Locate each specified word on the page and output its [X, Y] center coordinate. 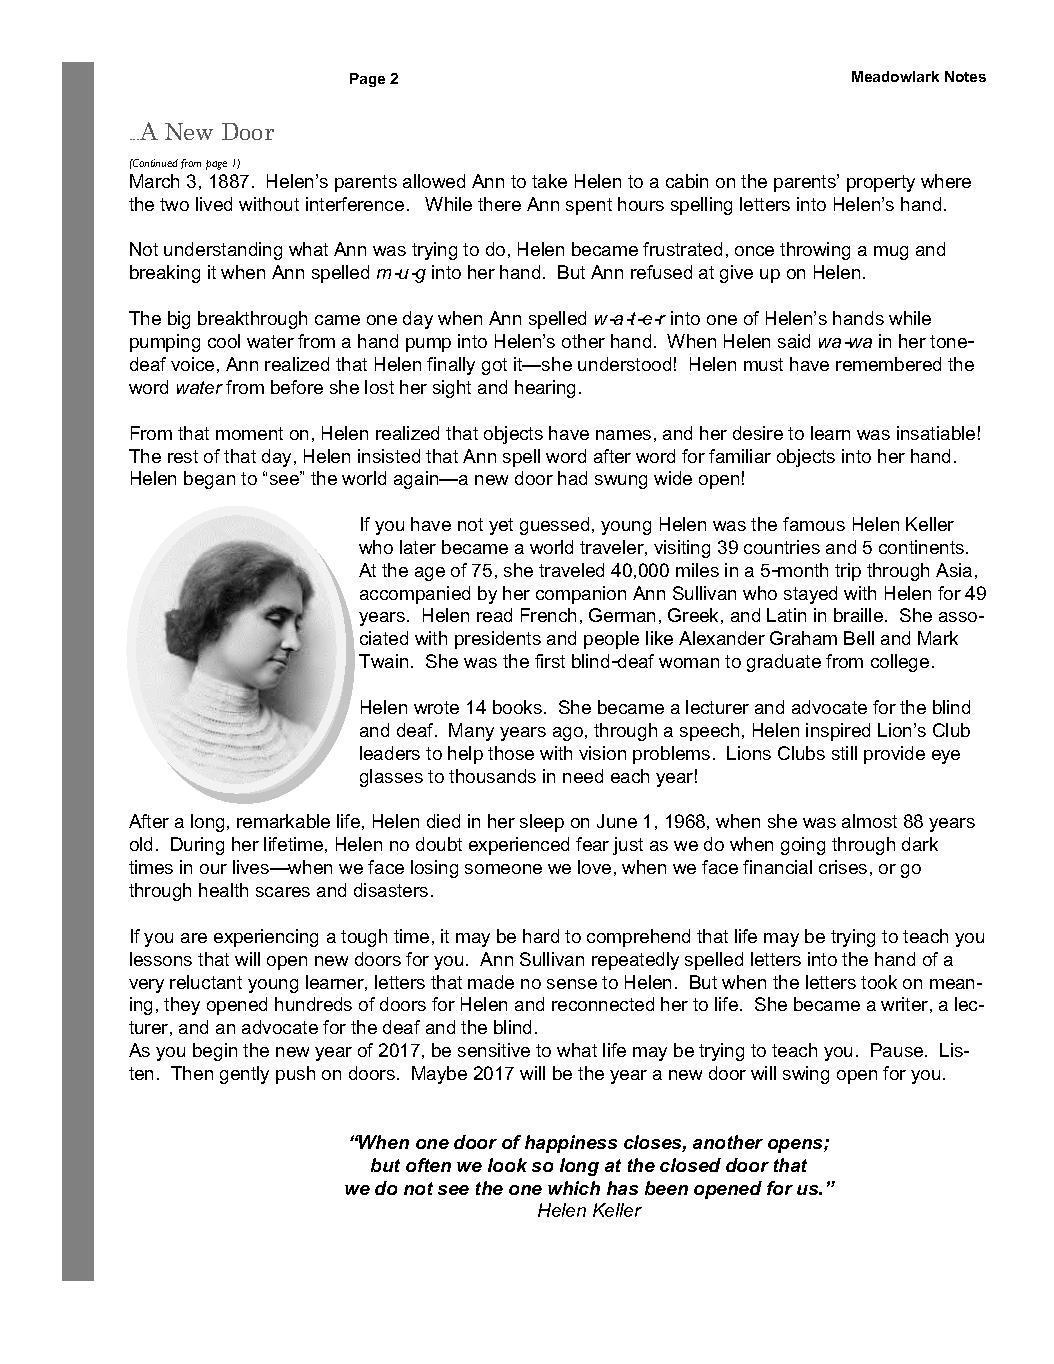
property [881, 183]
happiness [571, 1144]
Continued [154, 163]
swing [806, 1075]
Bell [859, 638]
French [548, 615]
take [549, 181]
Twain [383, 661]
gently [244, 1075]
